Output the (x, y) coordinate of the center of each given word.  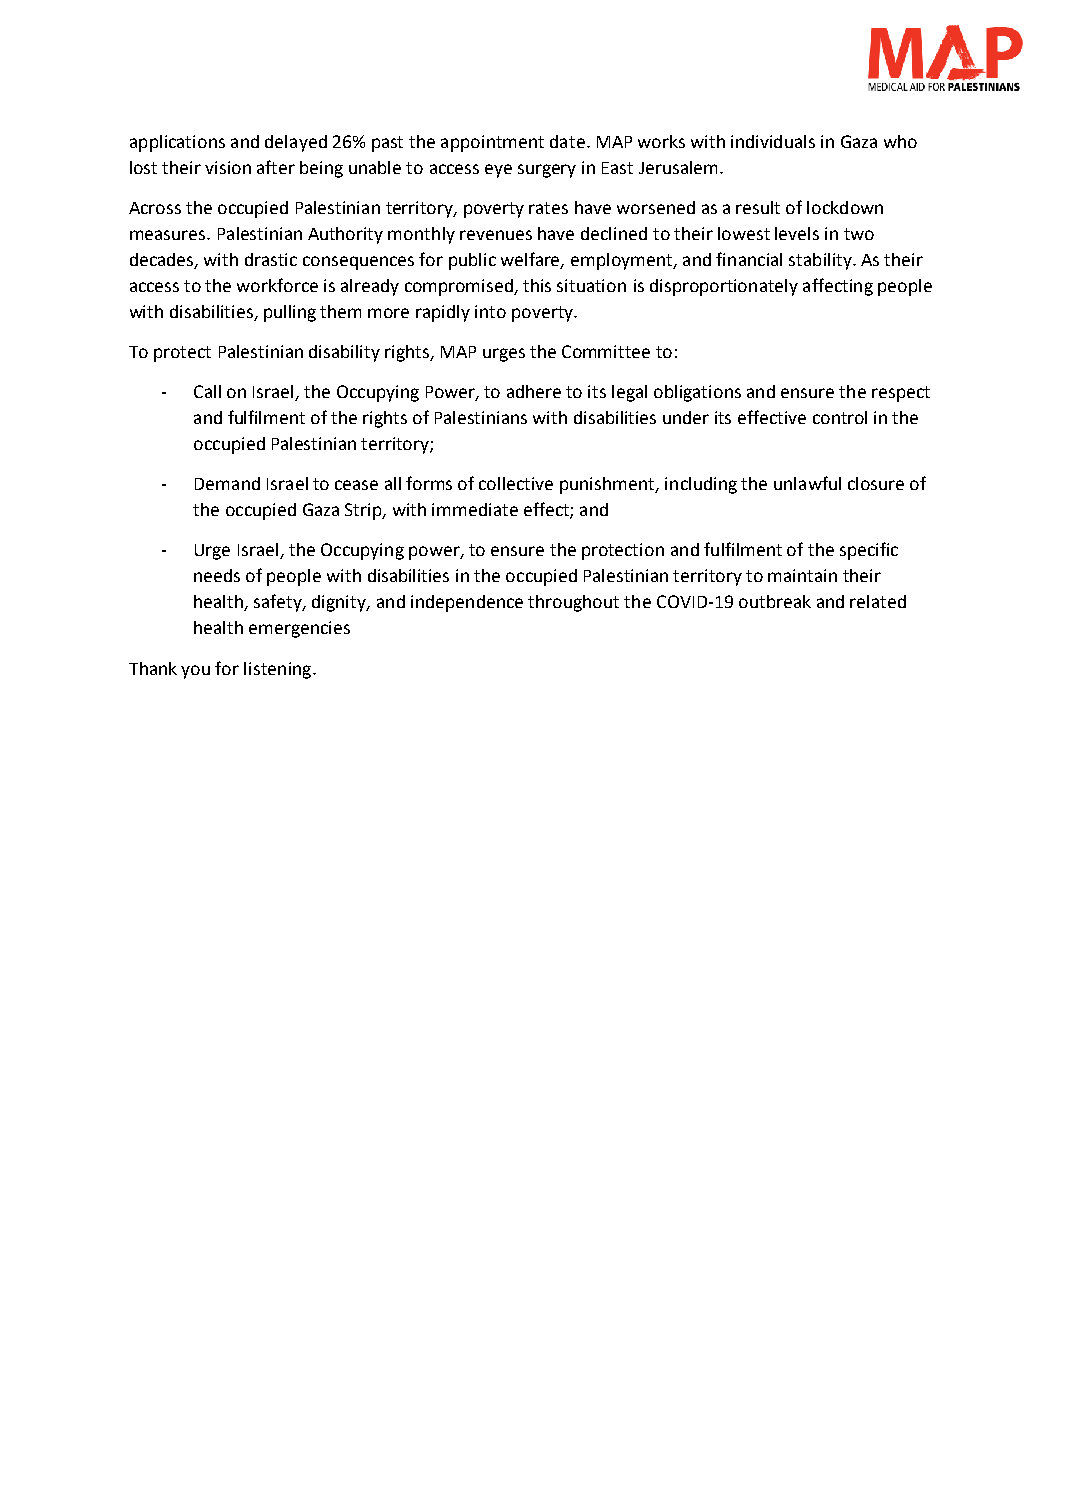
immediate (475, 509)
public (472, 261)
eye (498, 171)
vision (228, 167)
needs (217, 575)
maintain (802, 575)
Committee (606, 351)
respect (901, 394)
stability (821, 261)
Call (207, 391)
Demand (227, 483)
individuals (773, 141)
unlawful (807, 483)
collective (516, 483)
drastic (271, 259)
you (195, 672)
